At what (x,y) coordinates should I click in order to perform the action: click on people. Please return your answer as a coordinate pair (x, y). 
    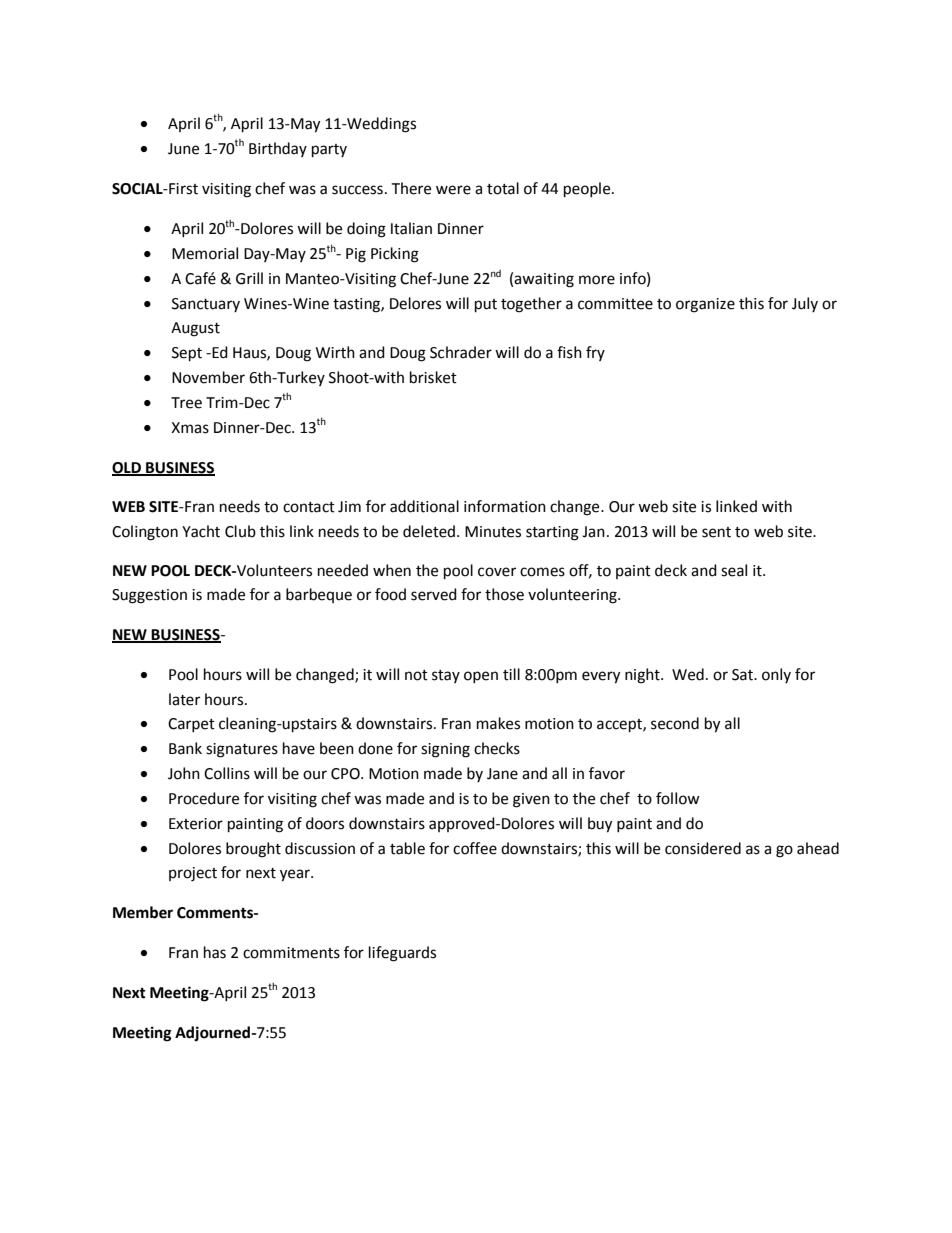
    Looking at the image, I should click on (588, 190).
